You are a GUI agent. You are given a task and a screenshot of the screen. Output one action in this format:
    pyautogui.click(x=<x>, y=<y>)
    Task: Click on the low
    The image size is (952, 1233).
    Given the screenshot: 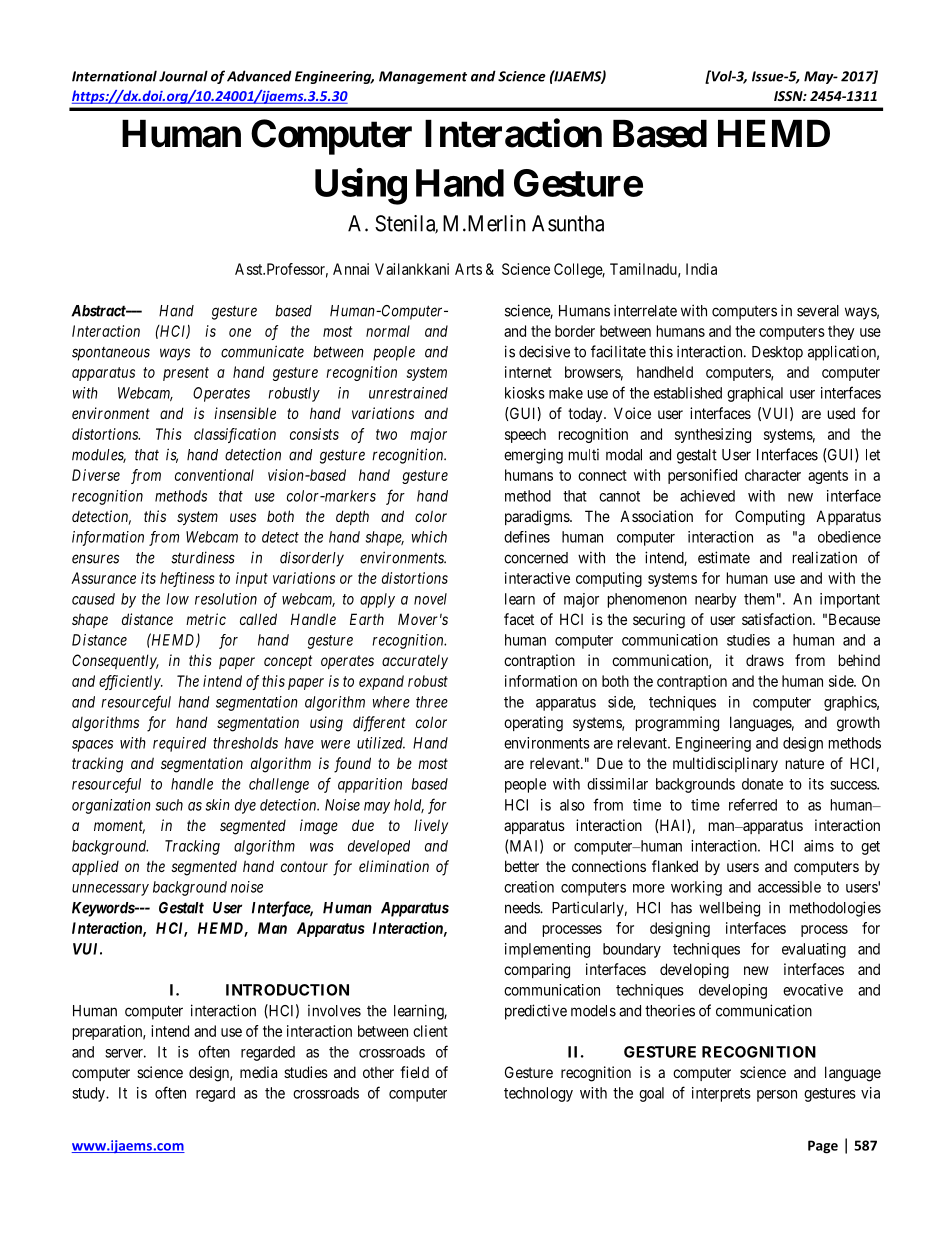 What is the action you would take?
    pyautogui.click(x=177, y=599)
